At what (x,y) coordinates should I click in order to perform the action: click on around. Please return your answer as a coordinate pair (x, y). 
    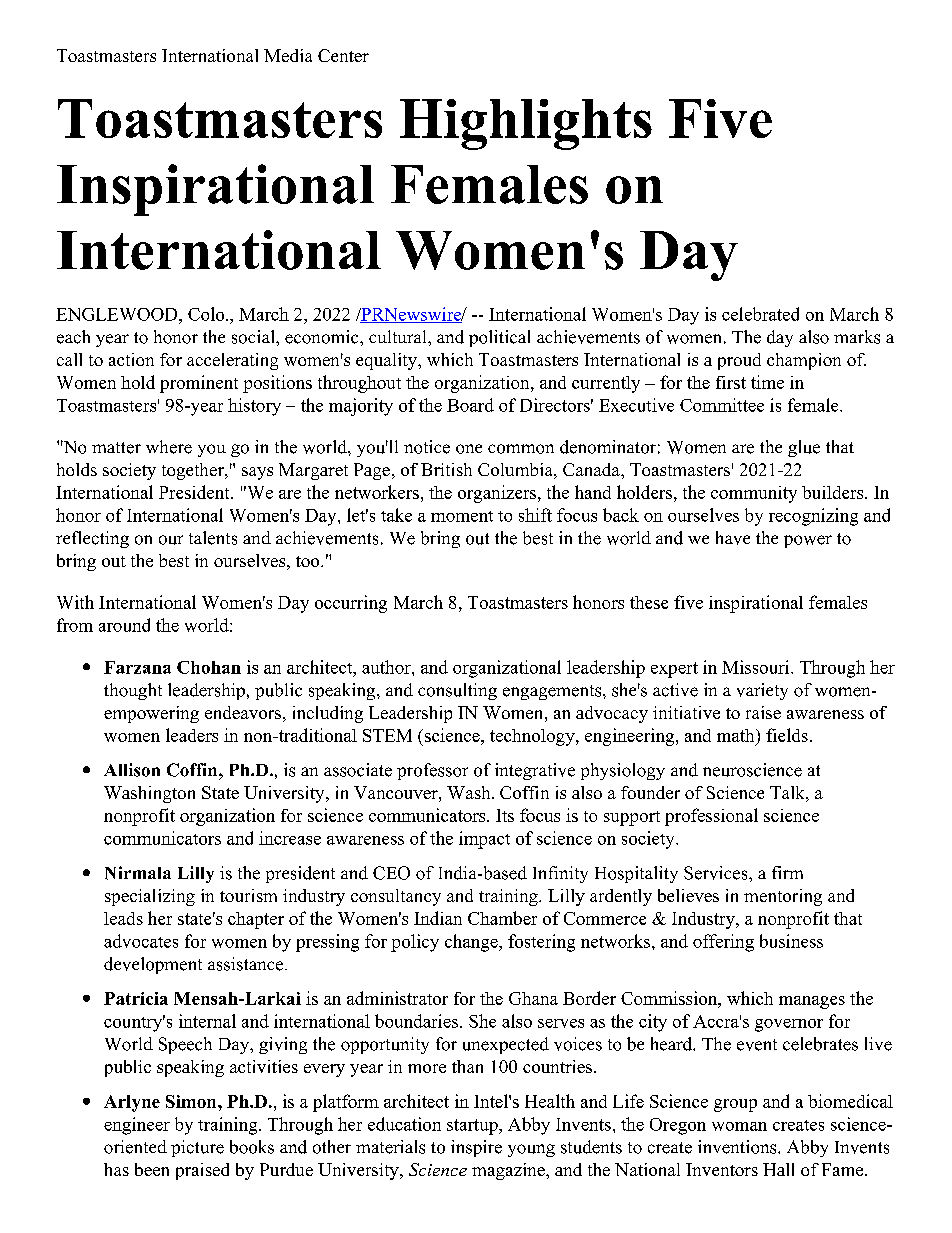
    Looking at the image, I should click on (124, 625).
